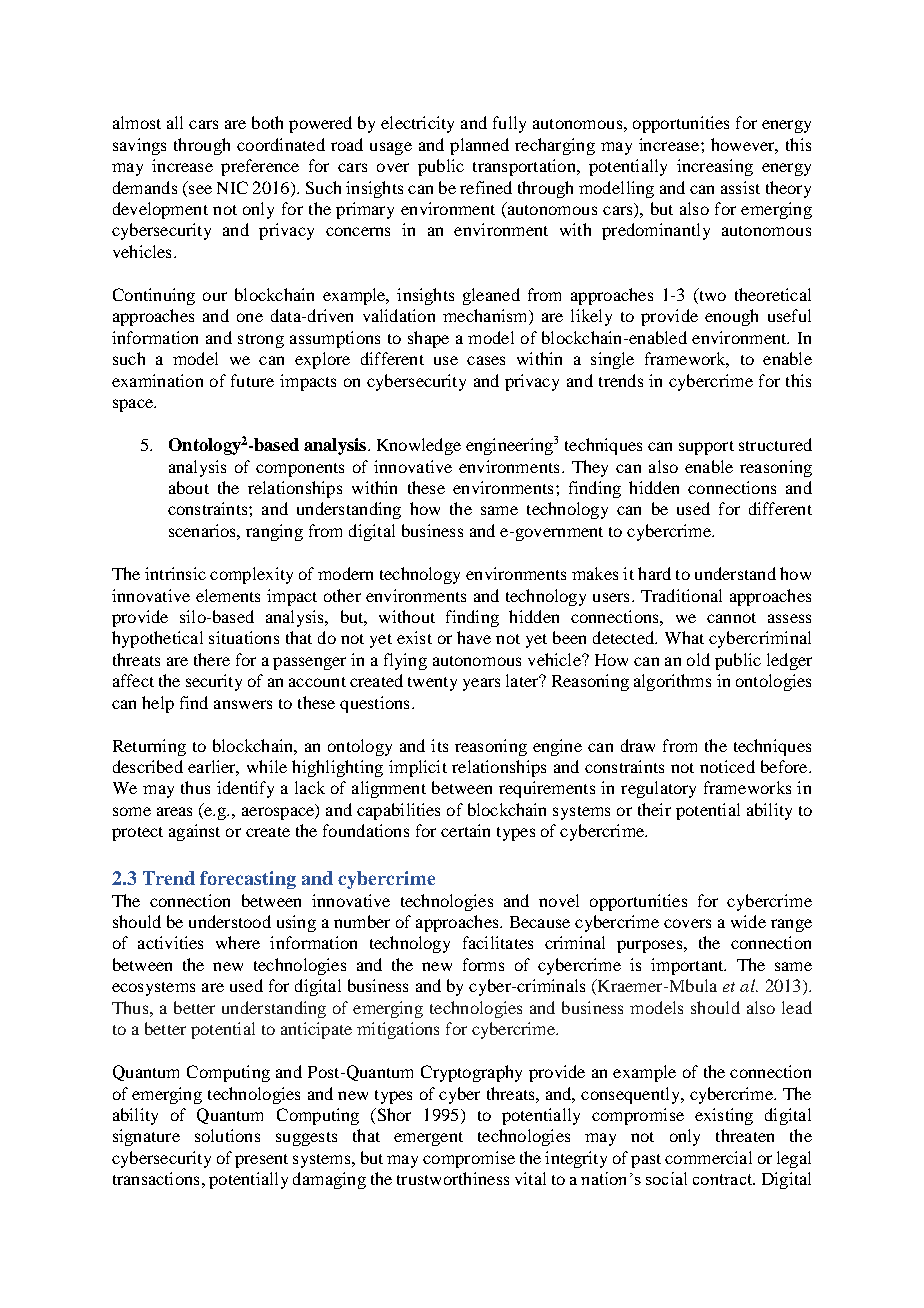 This page has width=924, height=1308. I want to click on certain, so click(465, 830).
